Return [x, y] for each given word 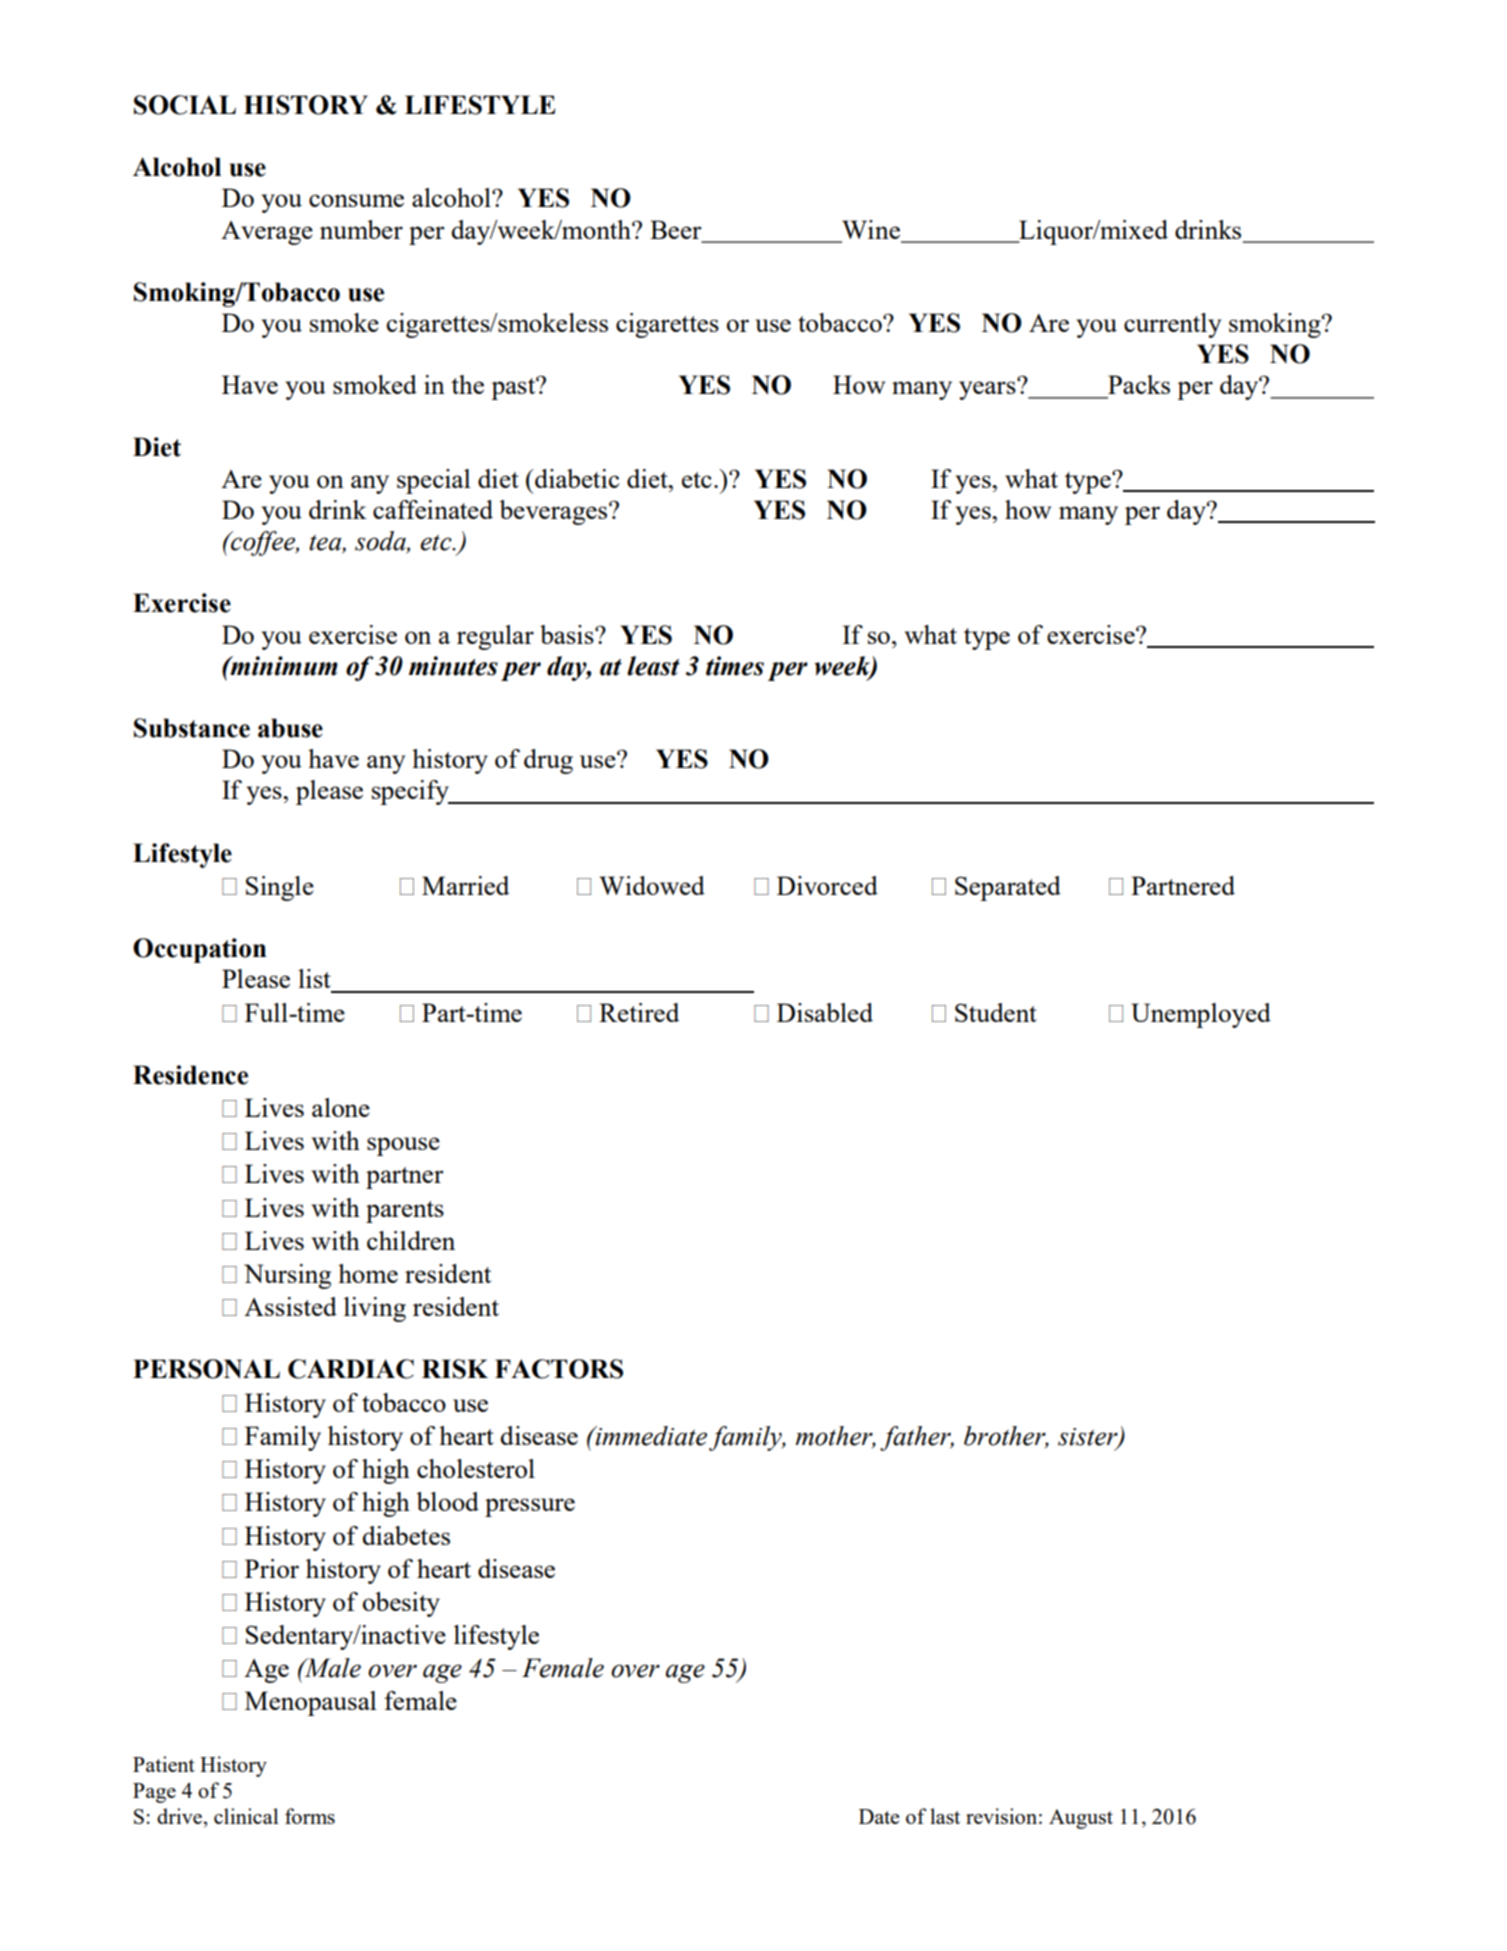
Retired [639, 1012]
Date [879, 1816]
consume [356, 200]
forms [310, 1816]
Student [996, 1012]
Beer [676, 229]
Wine [871, 229]
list [314, 978]
